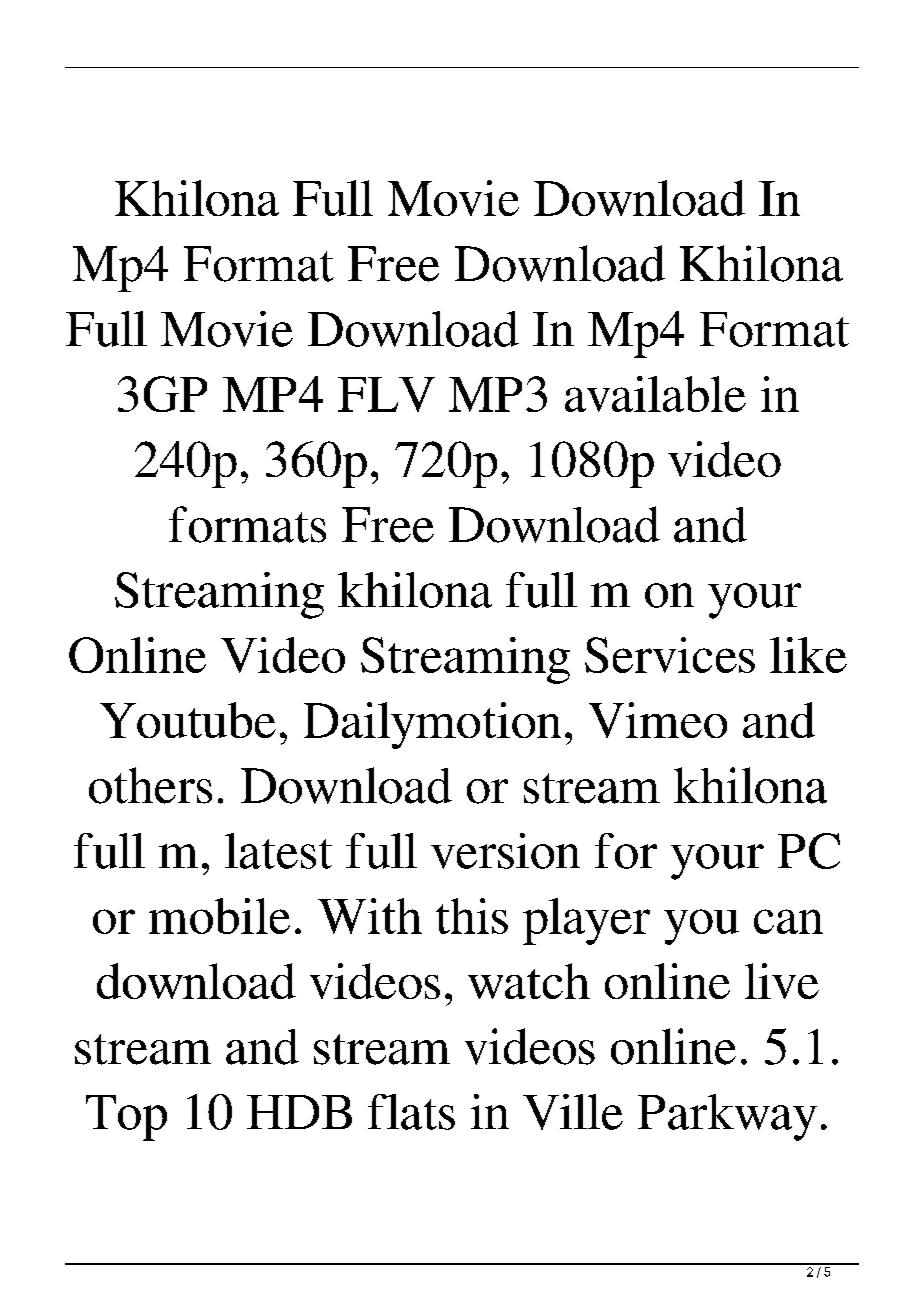 This screenshot has width=924, height=1308. Describe the element at coordinates (670, 655) in the screenshot. I see `Services` at that location.
